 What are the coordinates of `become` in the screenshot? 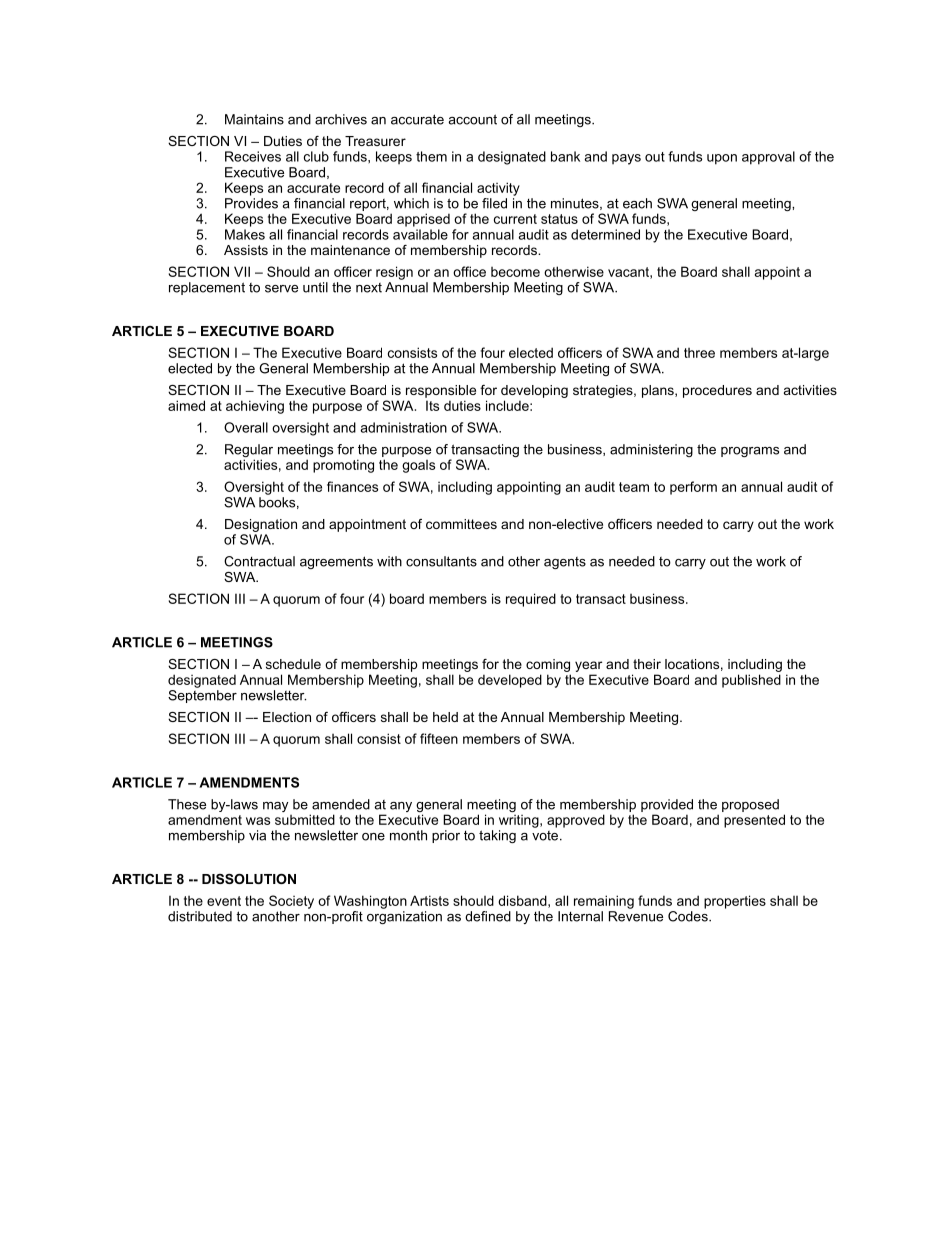 It's located at (515, 272).
